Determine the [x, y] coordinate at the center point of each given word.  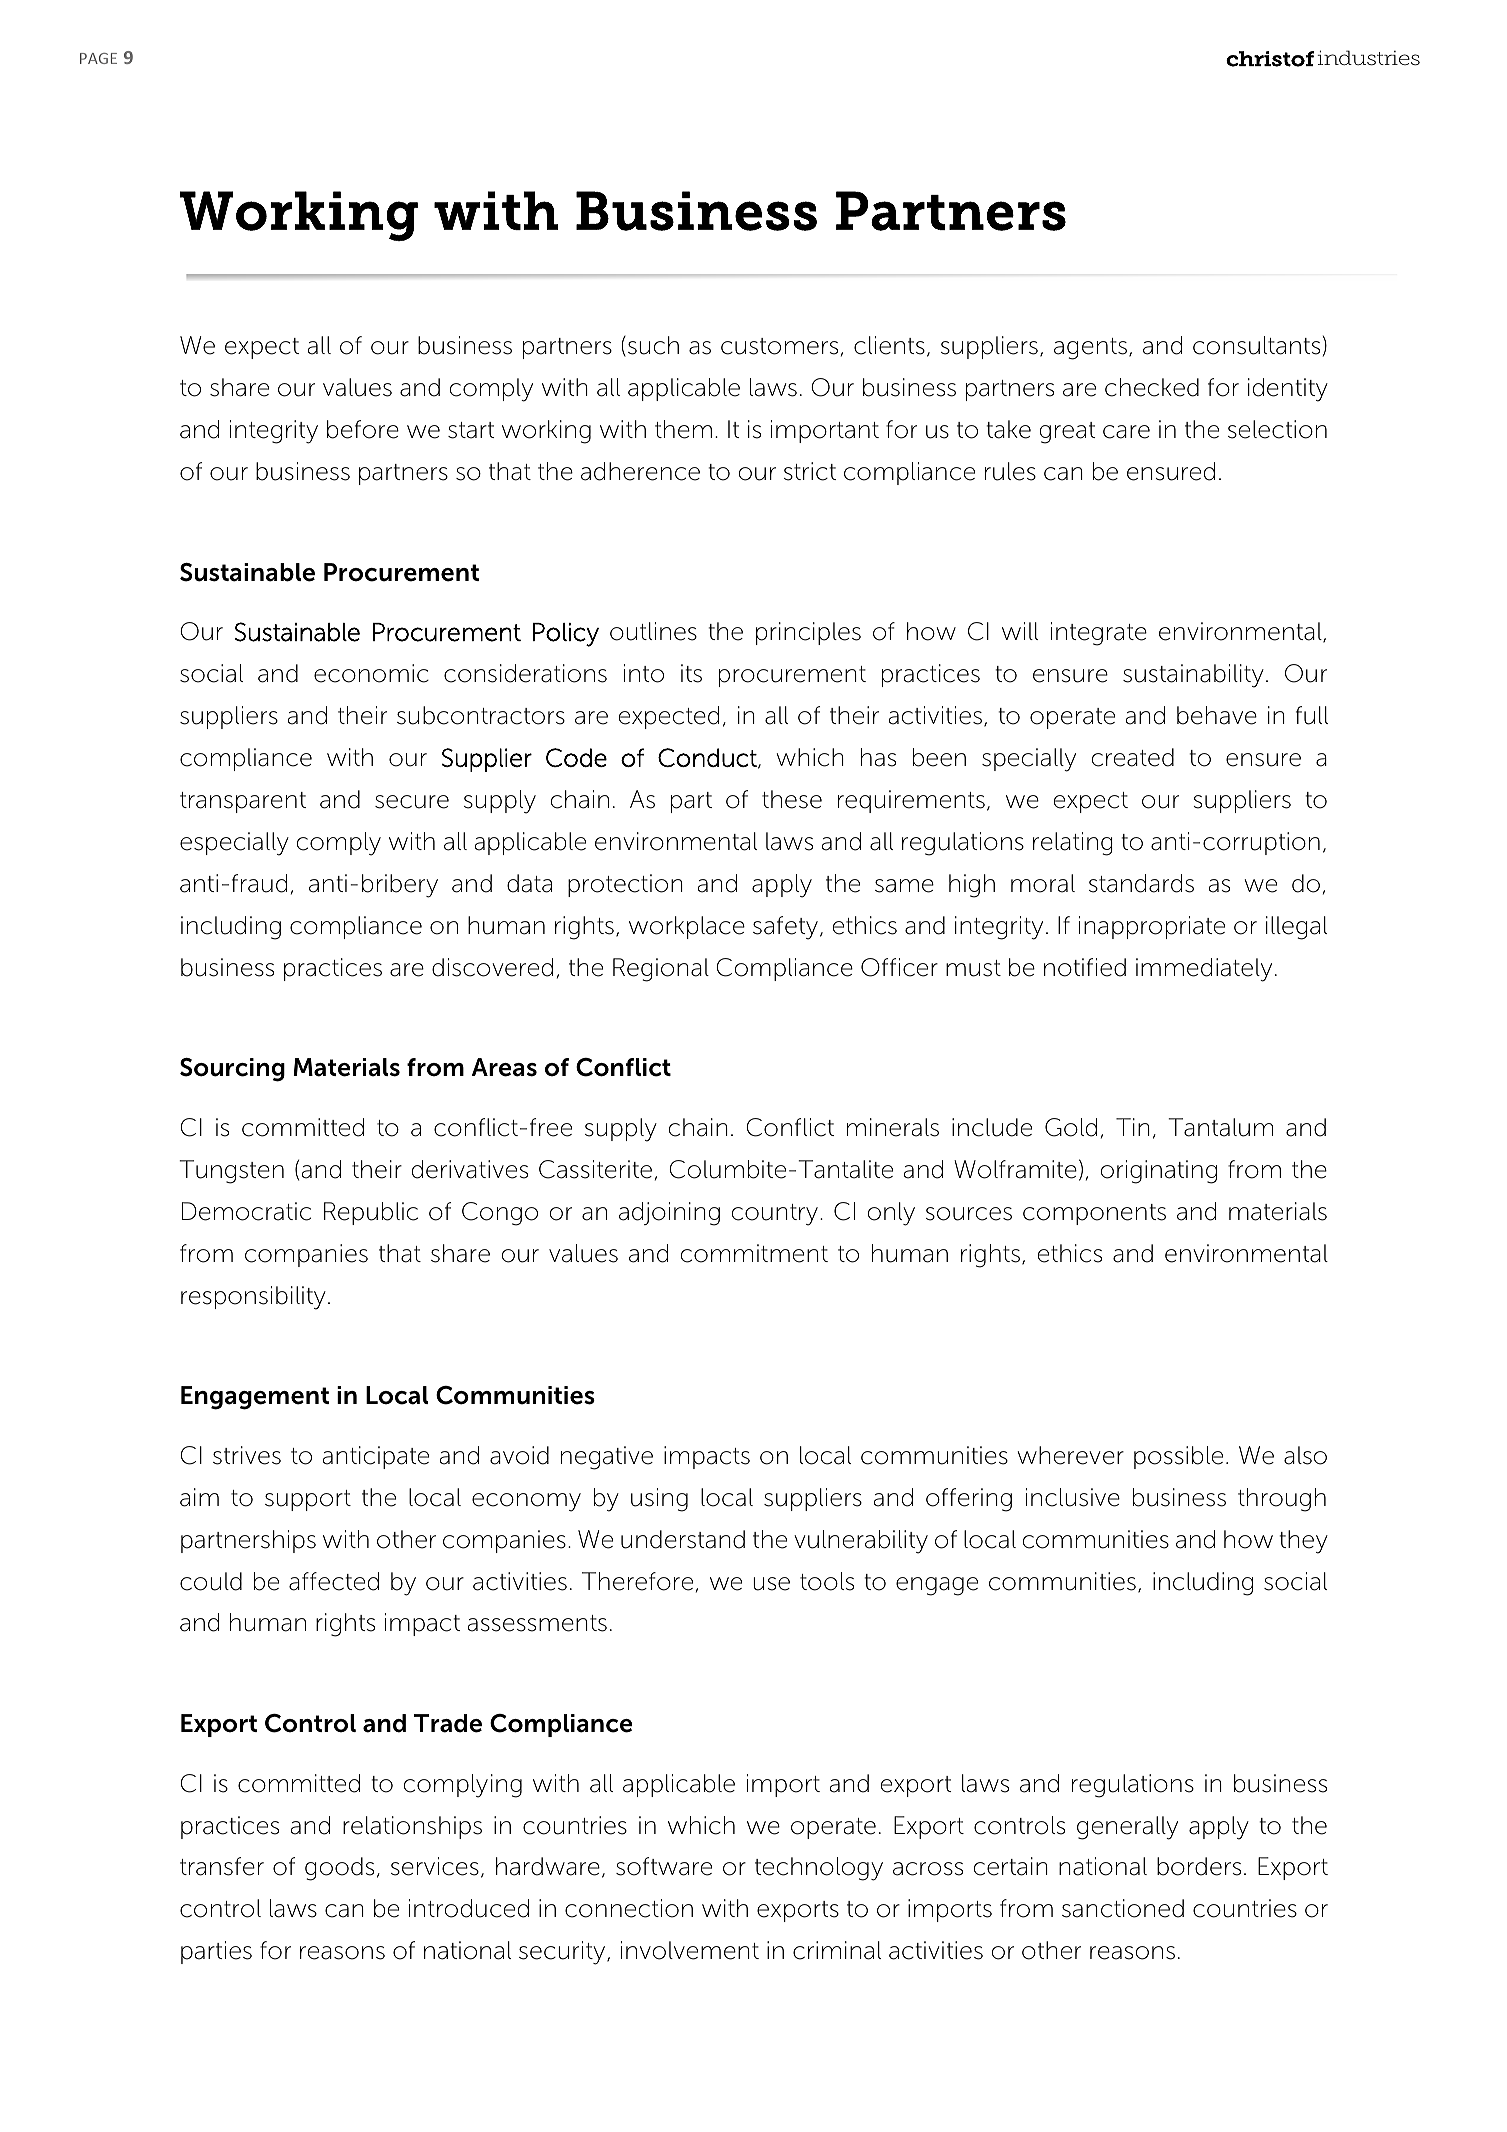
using [659, 1500]
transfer [222, 1866]
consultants [1256, 345]
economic [371, 673]
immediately [1204, 970]
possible [1178, 1457]
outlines [653, 631]
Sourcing [232, 1070]
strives [247, 1455]
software [664, 1866]
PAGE [98, 58]
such [653, 345]
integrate [1099, 634]
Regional [661, 970]
